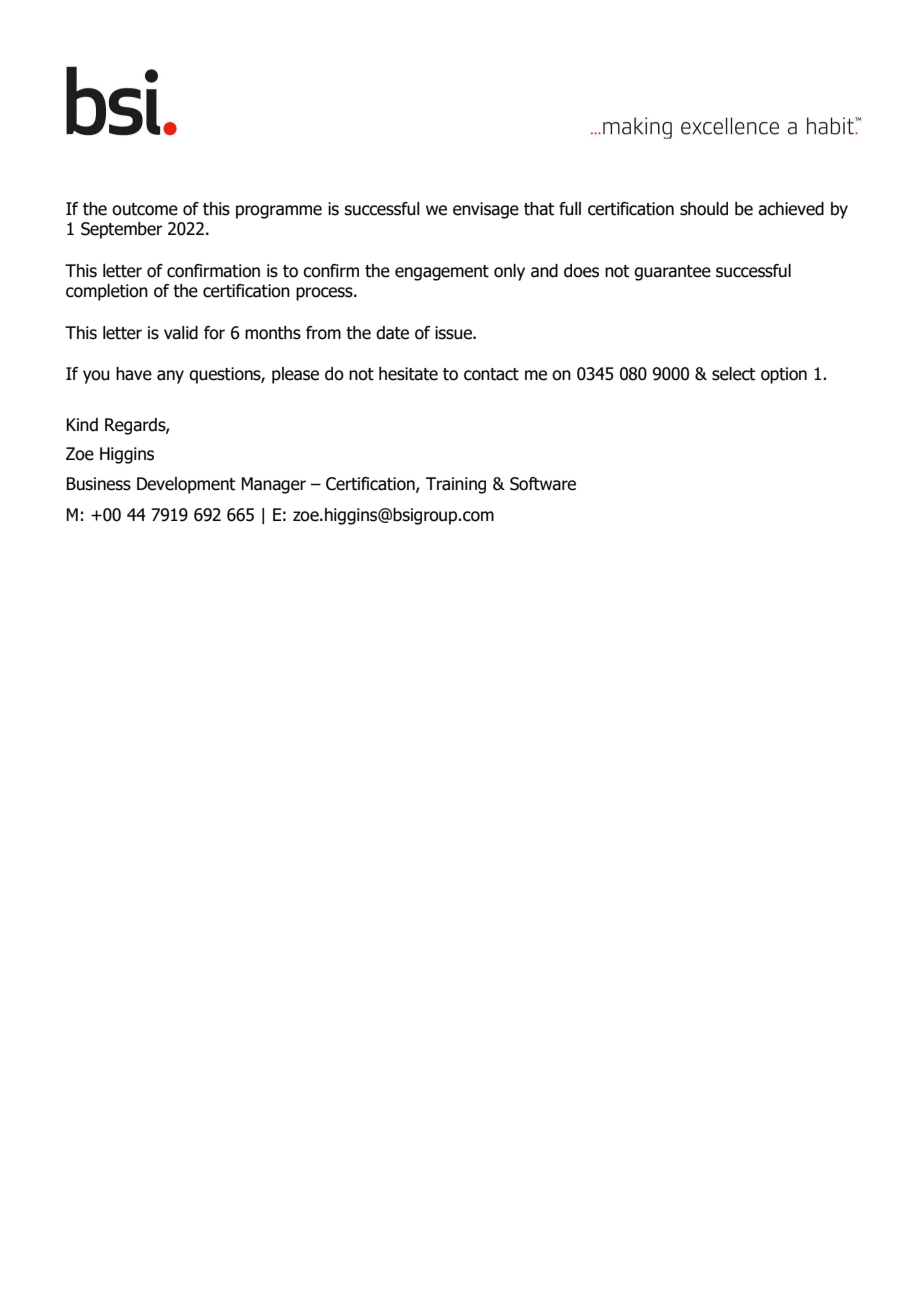 This screenshot has width=924, height=1308. I want to click on envisage, so click(486, 210).
